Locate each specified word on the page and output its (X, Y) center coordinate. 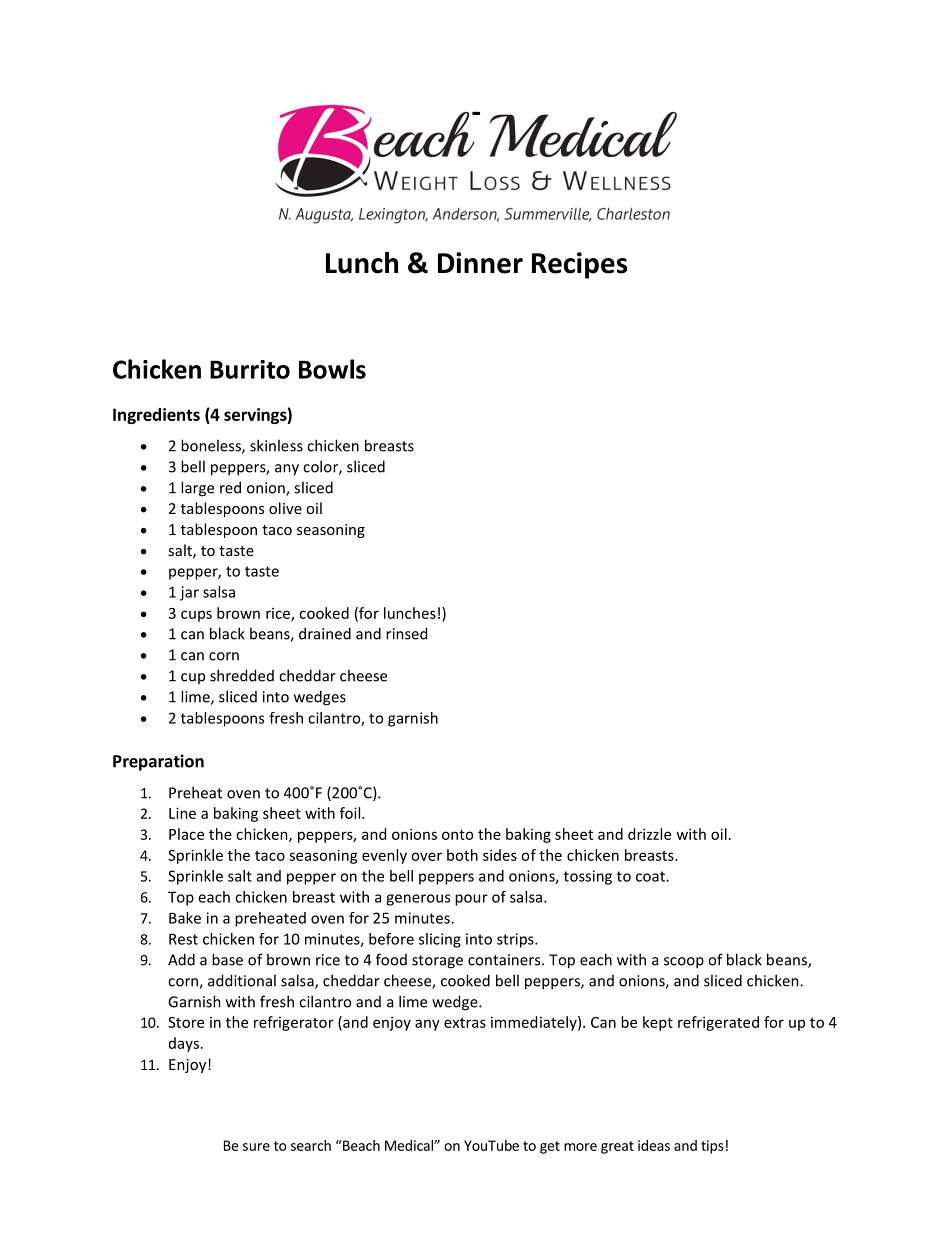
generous (418, 900)
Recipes (579, 265)
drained (325, 633)
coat (651, 876)
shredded (242, 675)
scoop (684, 963)
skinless (276, 445)
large (197, 489)
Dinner (480, 263)
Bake (185, 918)
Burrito (250, 369)
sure (256, 1147)
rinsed (406, 633)
